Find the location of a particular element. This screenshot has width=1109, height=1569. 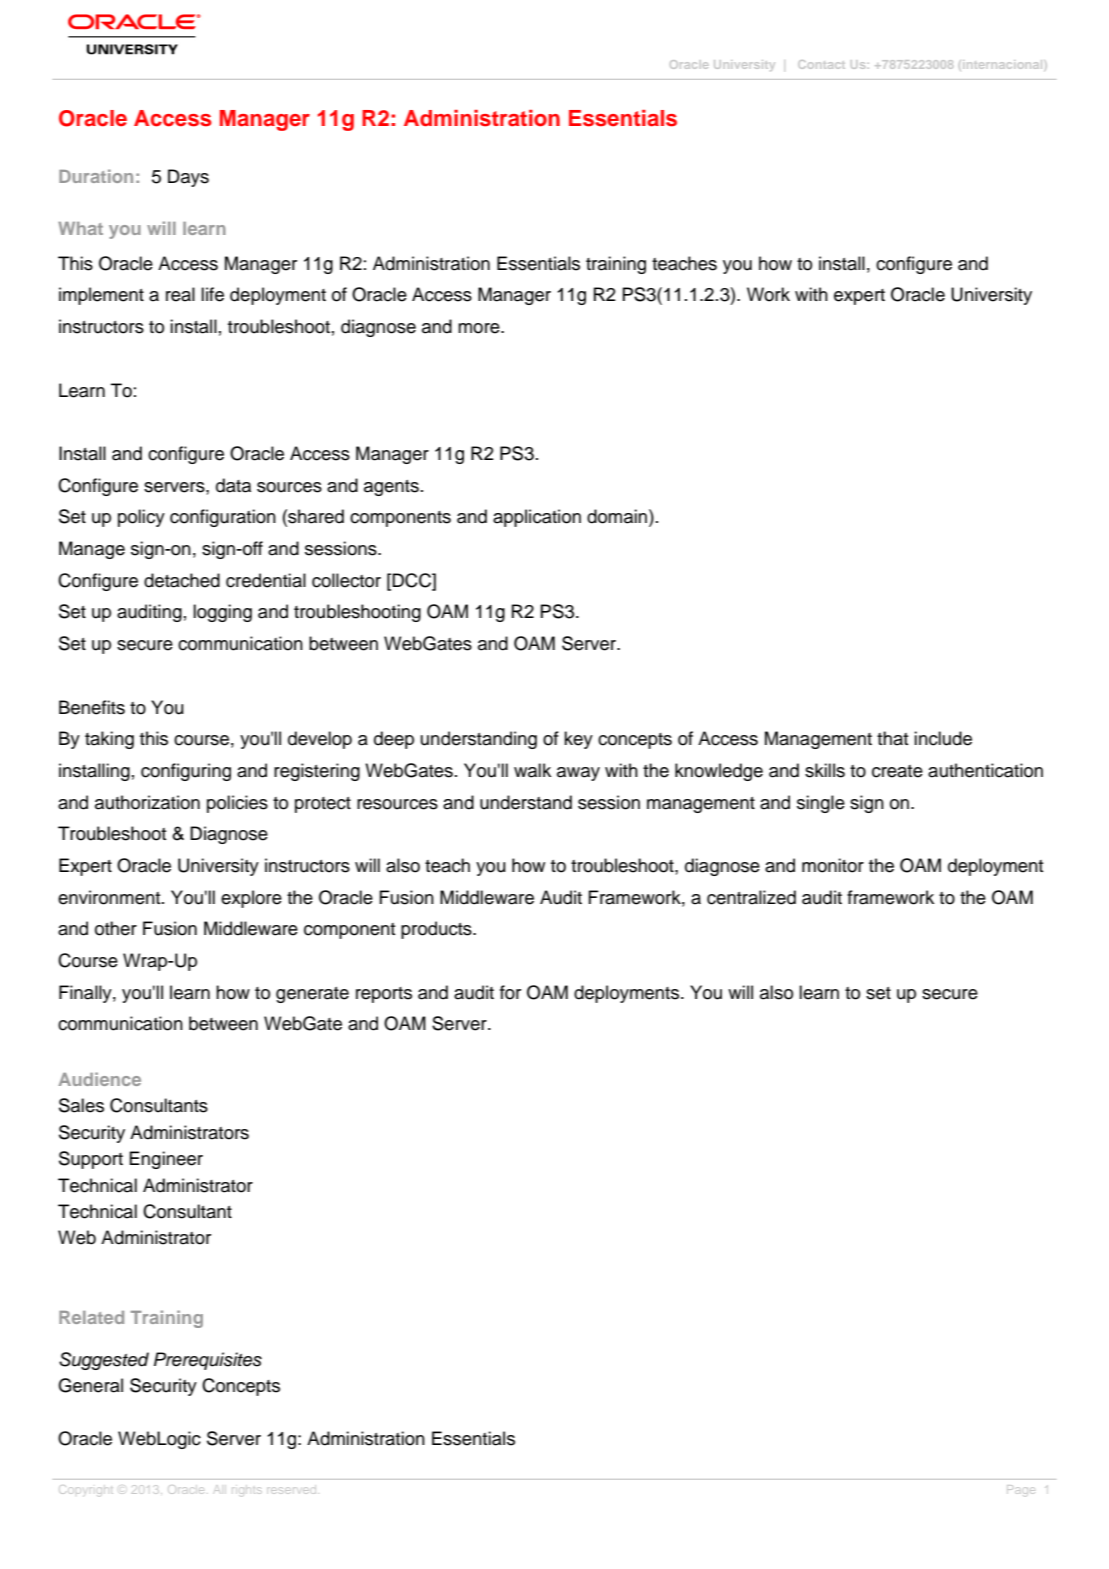

configuring is located at coordinates (186, 772).
